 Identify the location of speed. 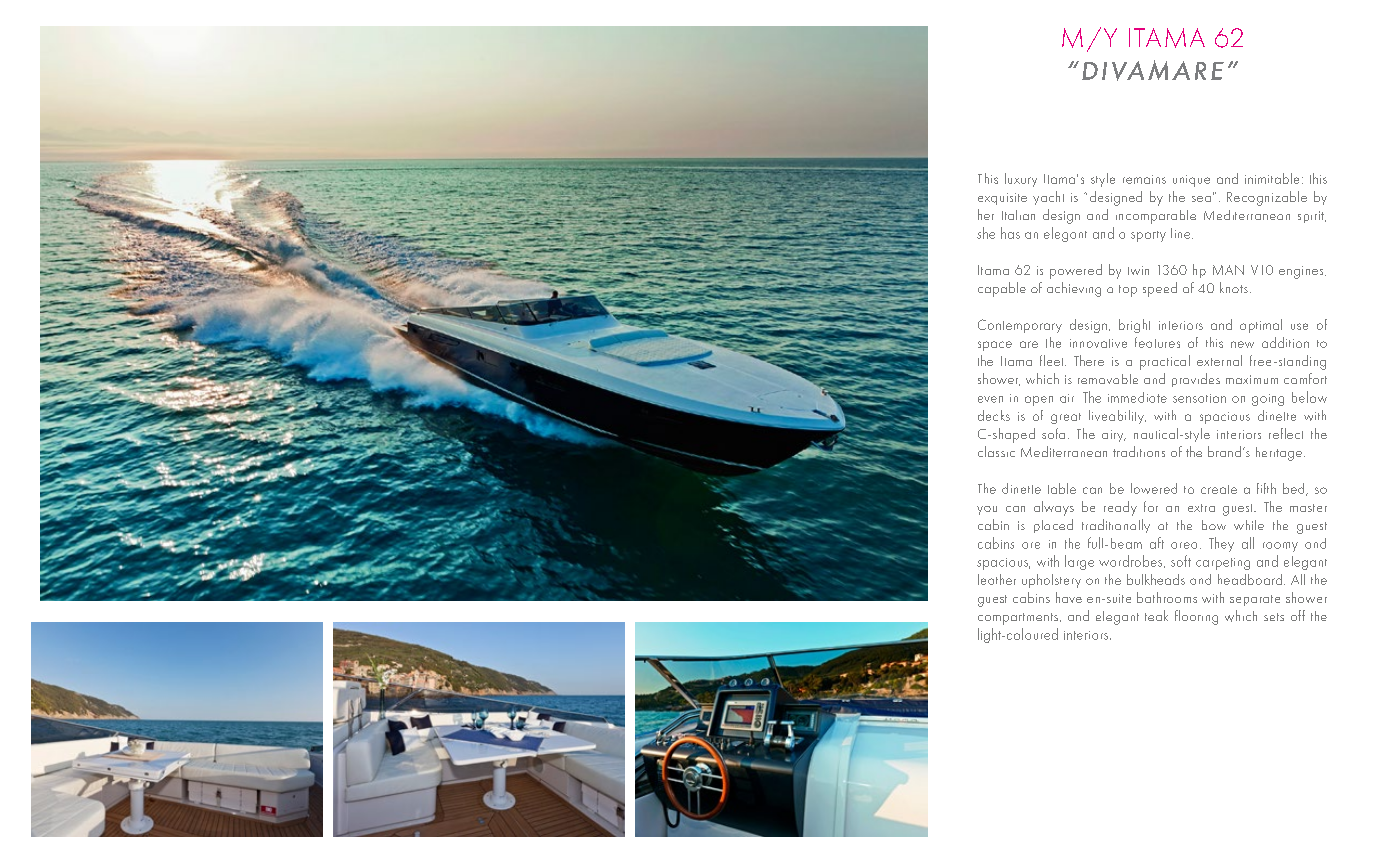
(1160, 289).
